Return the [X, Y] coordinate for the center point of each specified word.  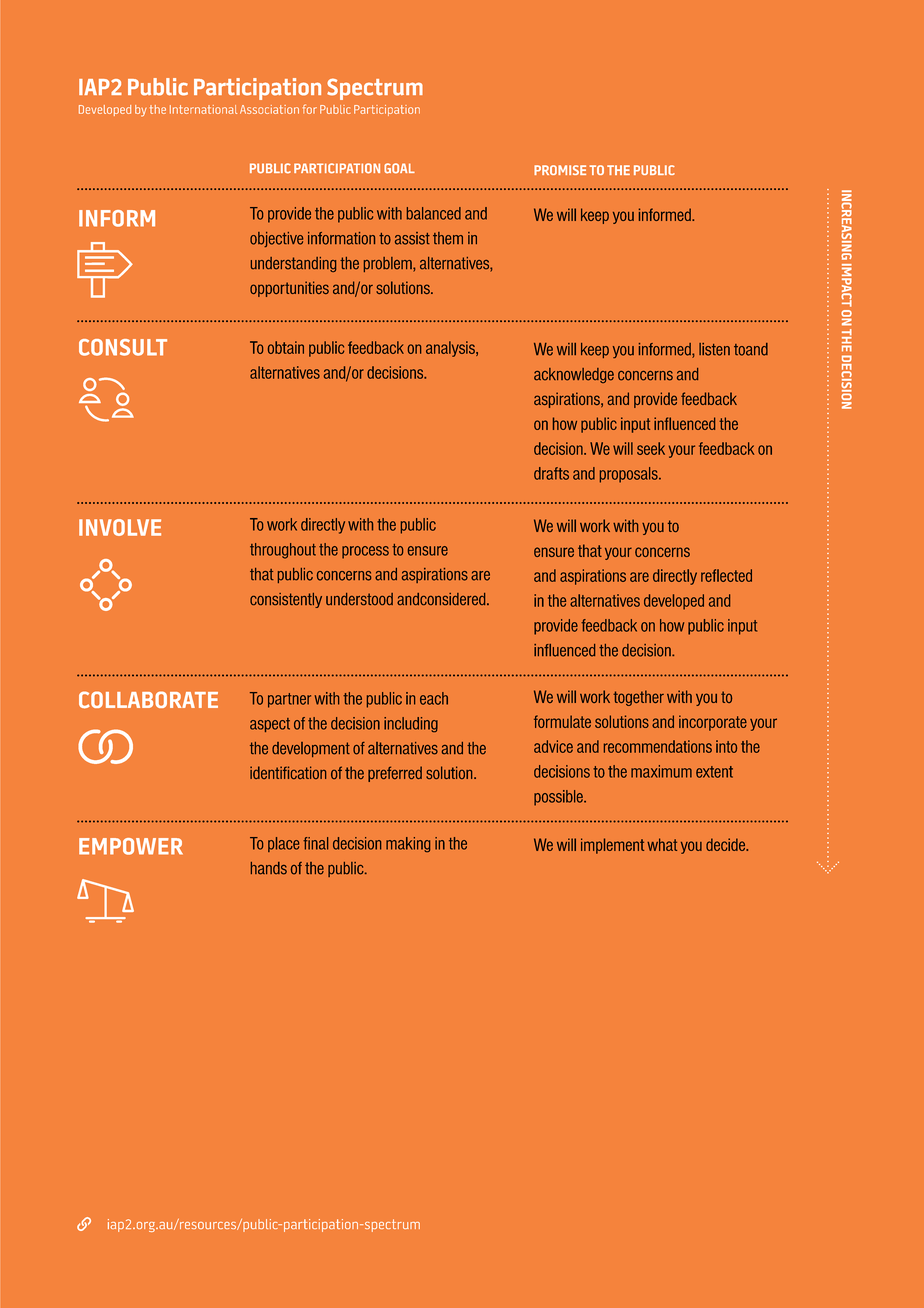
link [84, 1224]
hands [269, 868]
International [203, 109]
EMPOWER [131, 846]
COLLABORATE [148, 700]
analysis [451, 349]
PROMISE [560, 170]
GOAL [399, 168]
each [434, 698]
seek [651, 448]
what [662, 844]
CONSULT [123, 347]
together [638, 698]
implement [612, 846]
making [408, 844]
